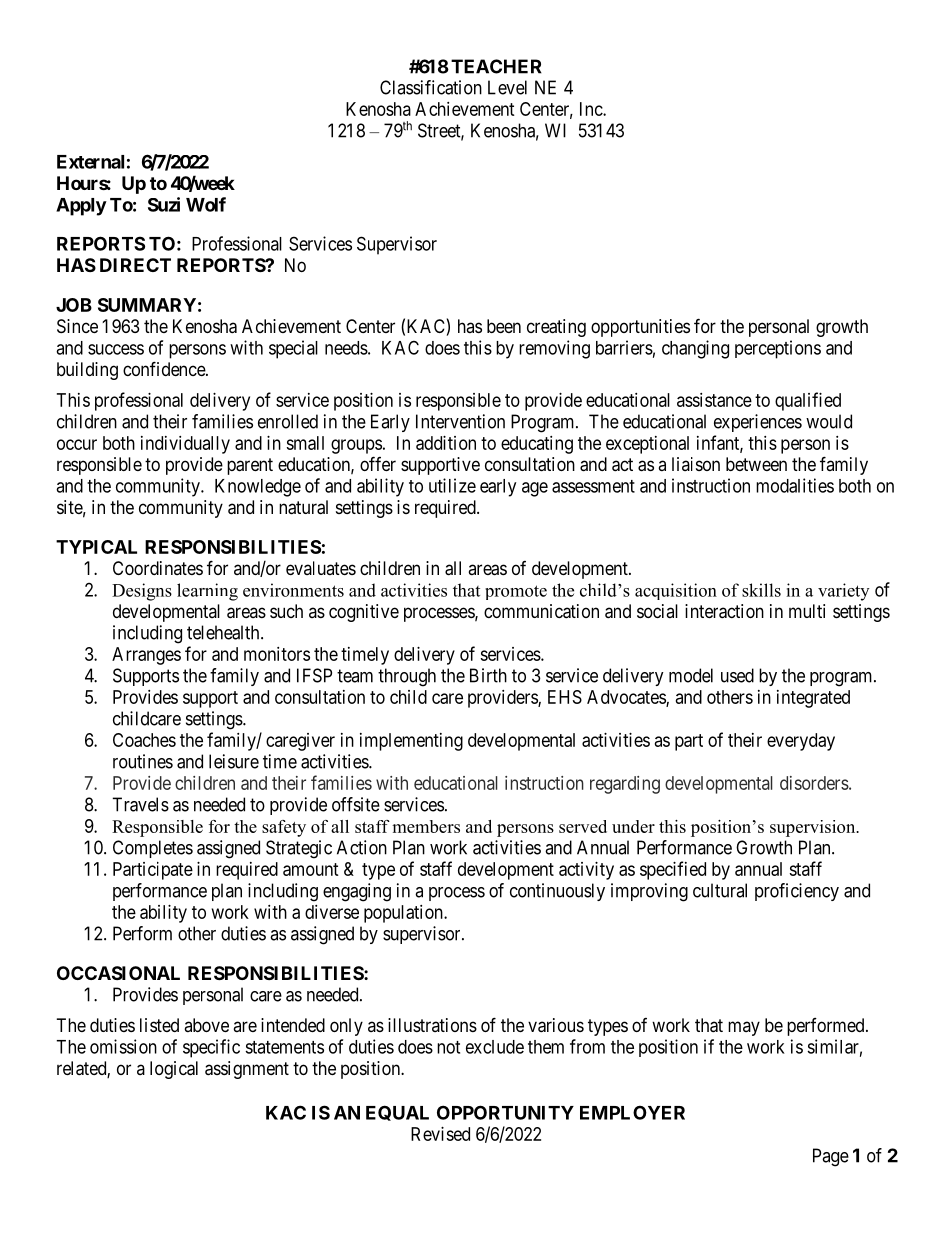 This screenshot has height=1233, width=952. I want to click on Completes, so click(153, 849).
